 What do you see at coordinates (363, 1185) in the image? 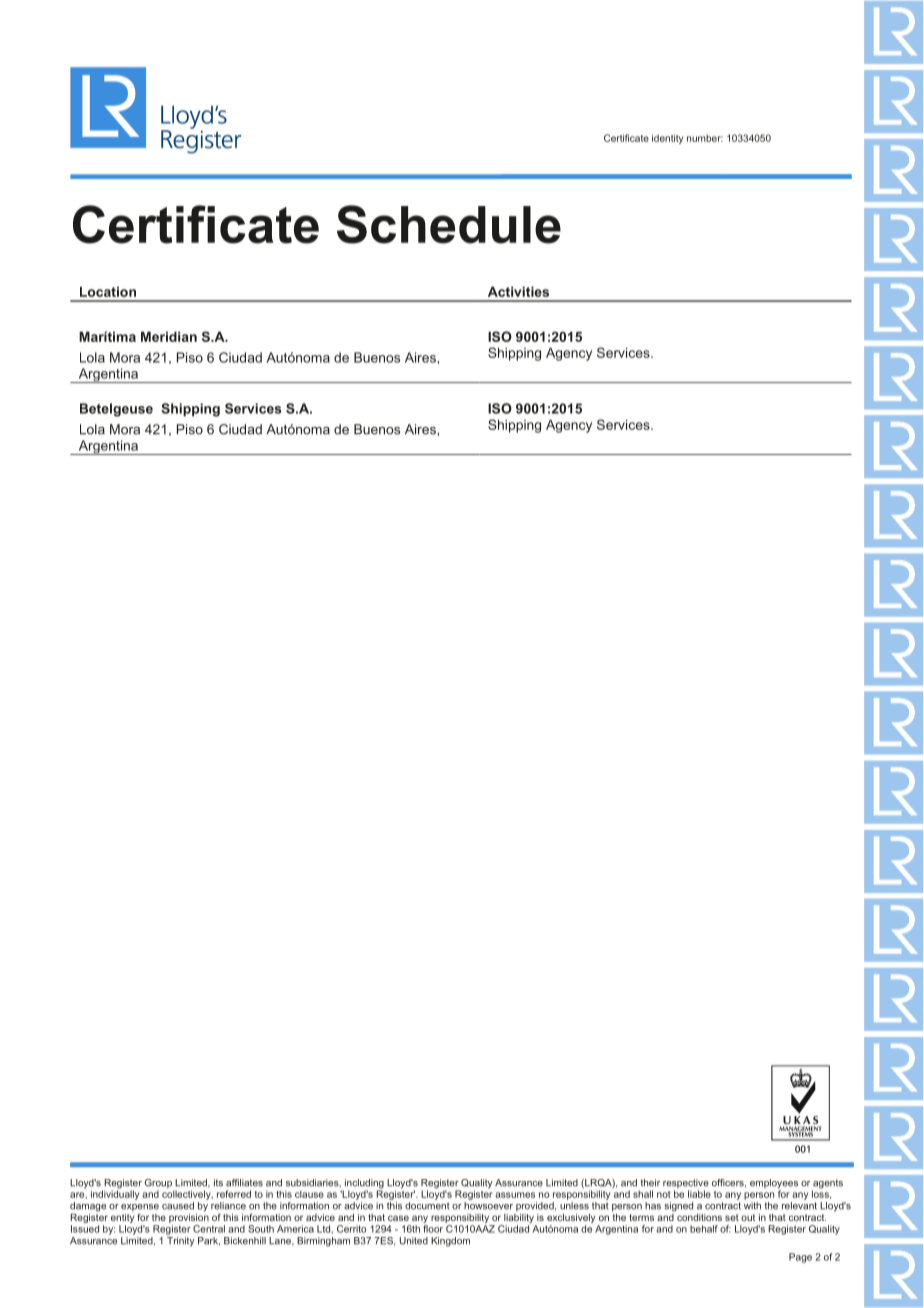
I see `including` at bounding box center [363, 1185].
